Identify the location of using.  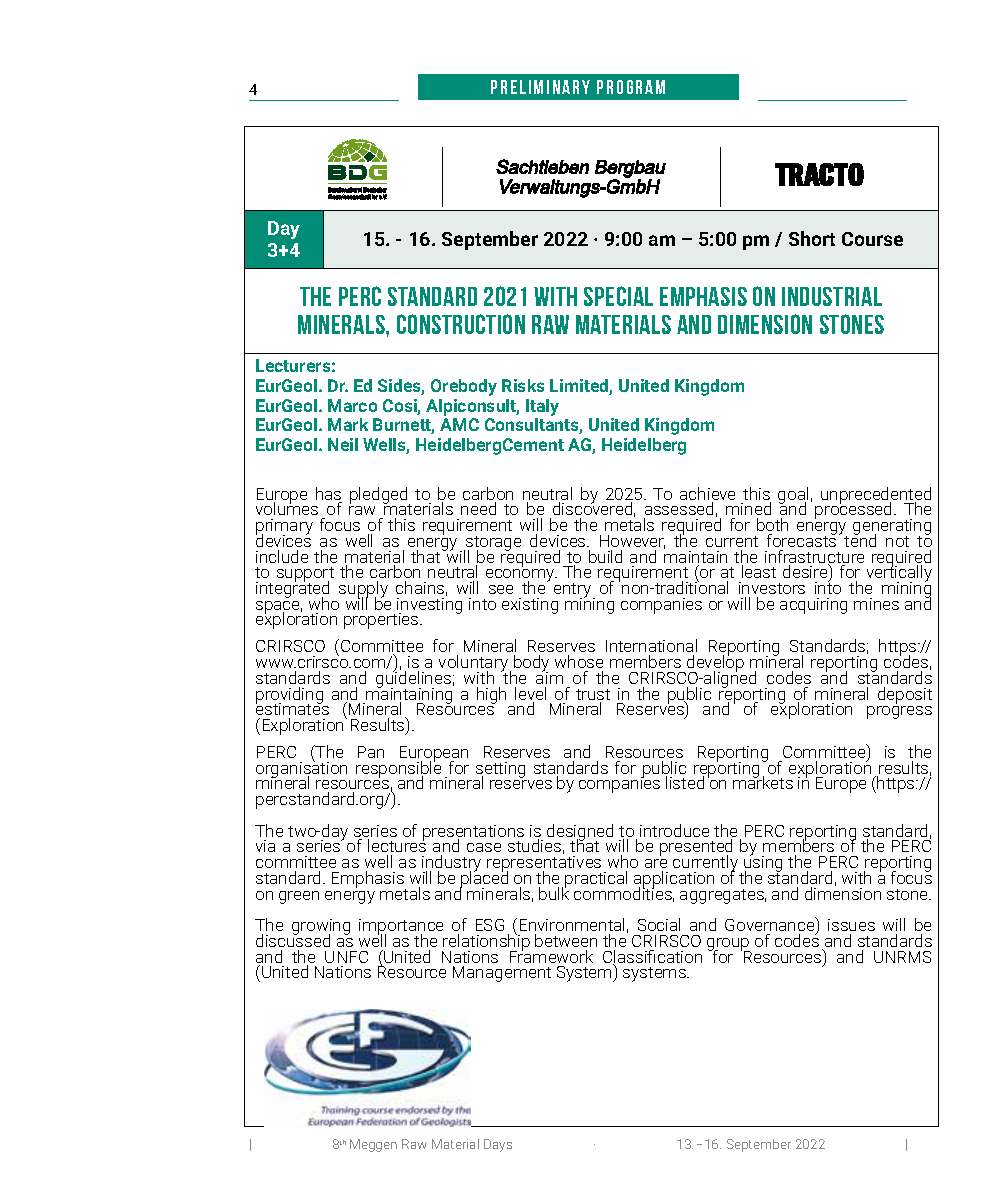
(763, 864).
